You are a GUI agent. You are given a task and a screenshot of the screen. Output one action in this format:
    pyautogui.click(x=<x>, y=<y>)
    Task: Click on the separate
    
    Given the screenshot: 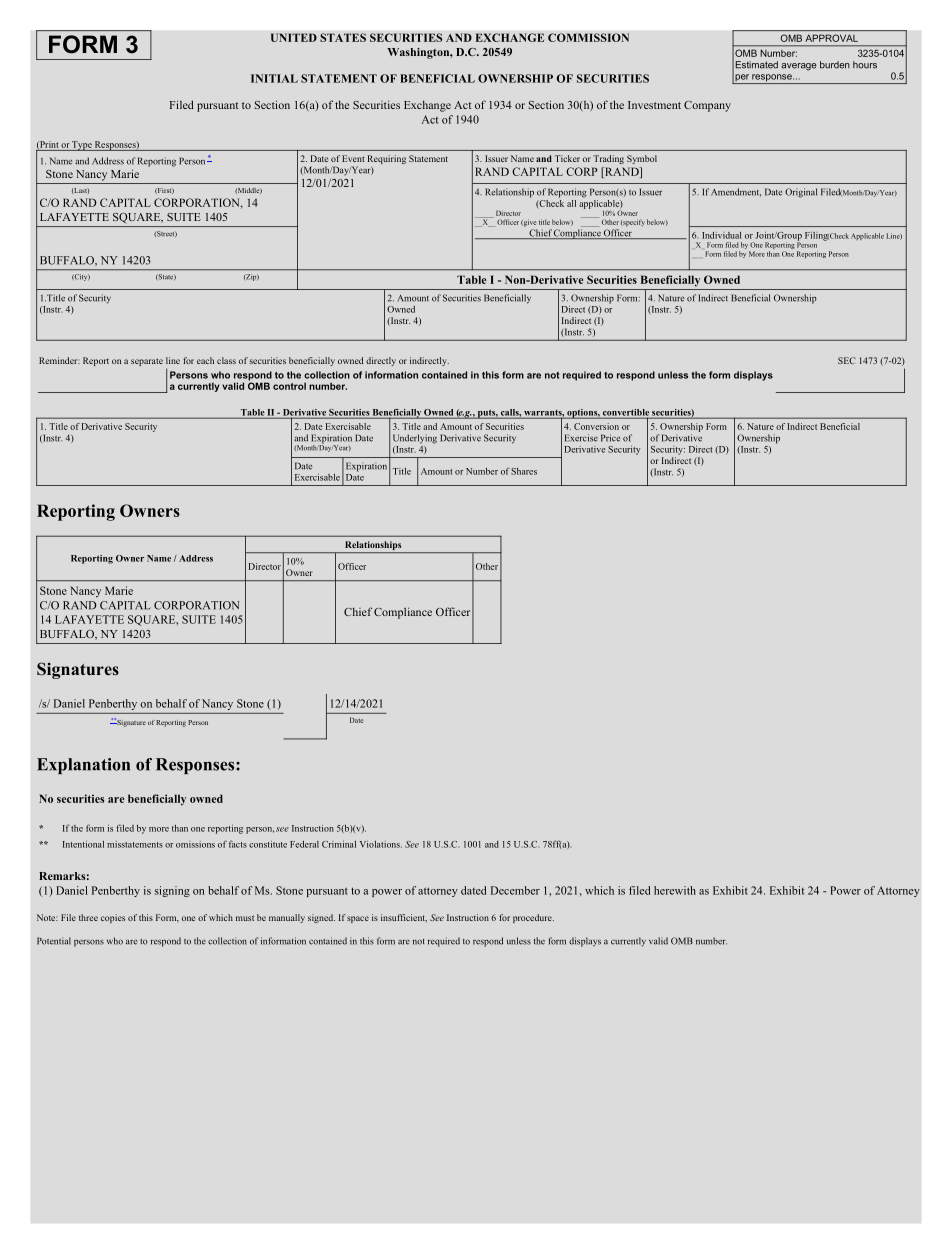 What is the action you would take?
    pyautogui.click(x=147, y=362)
